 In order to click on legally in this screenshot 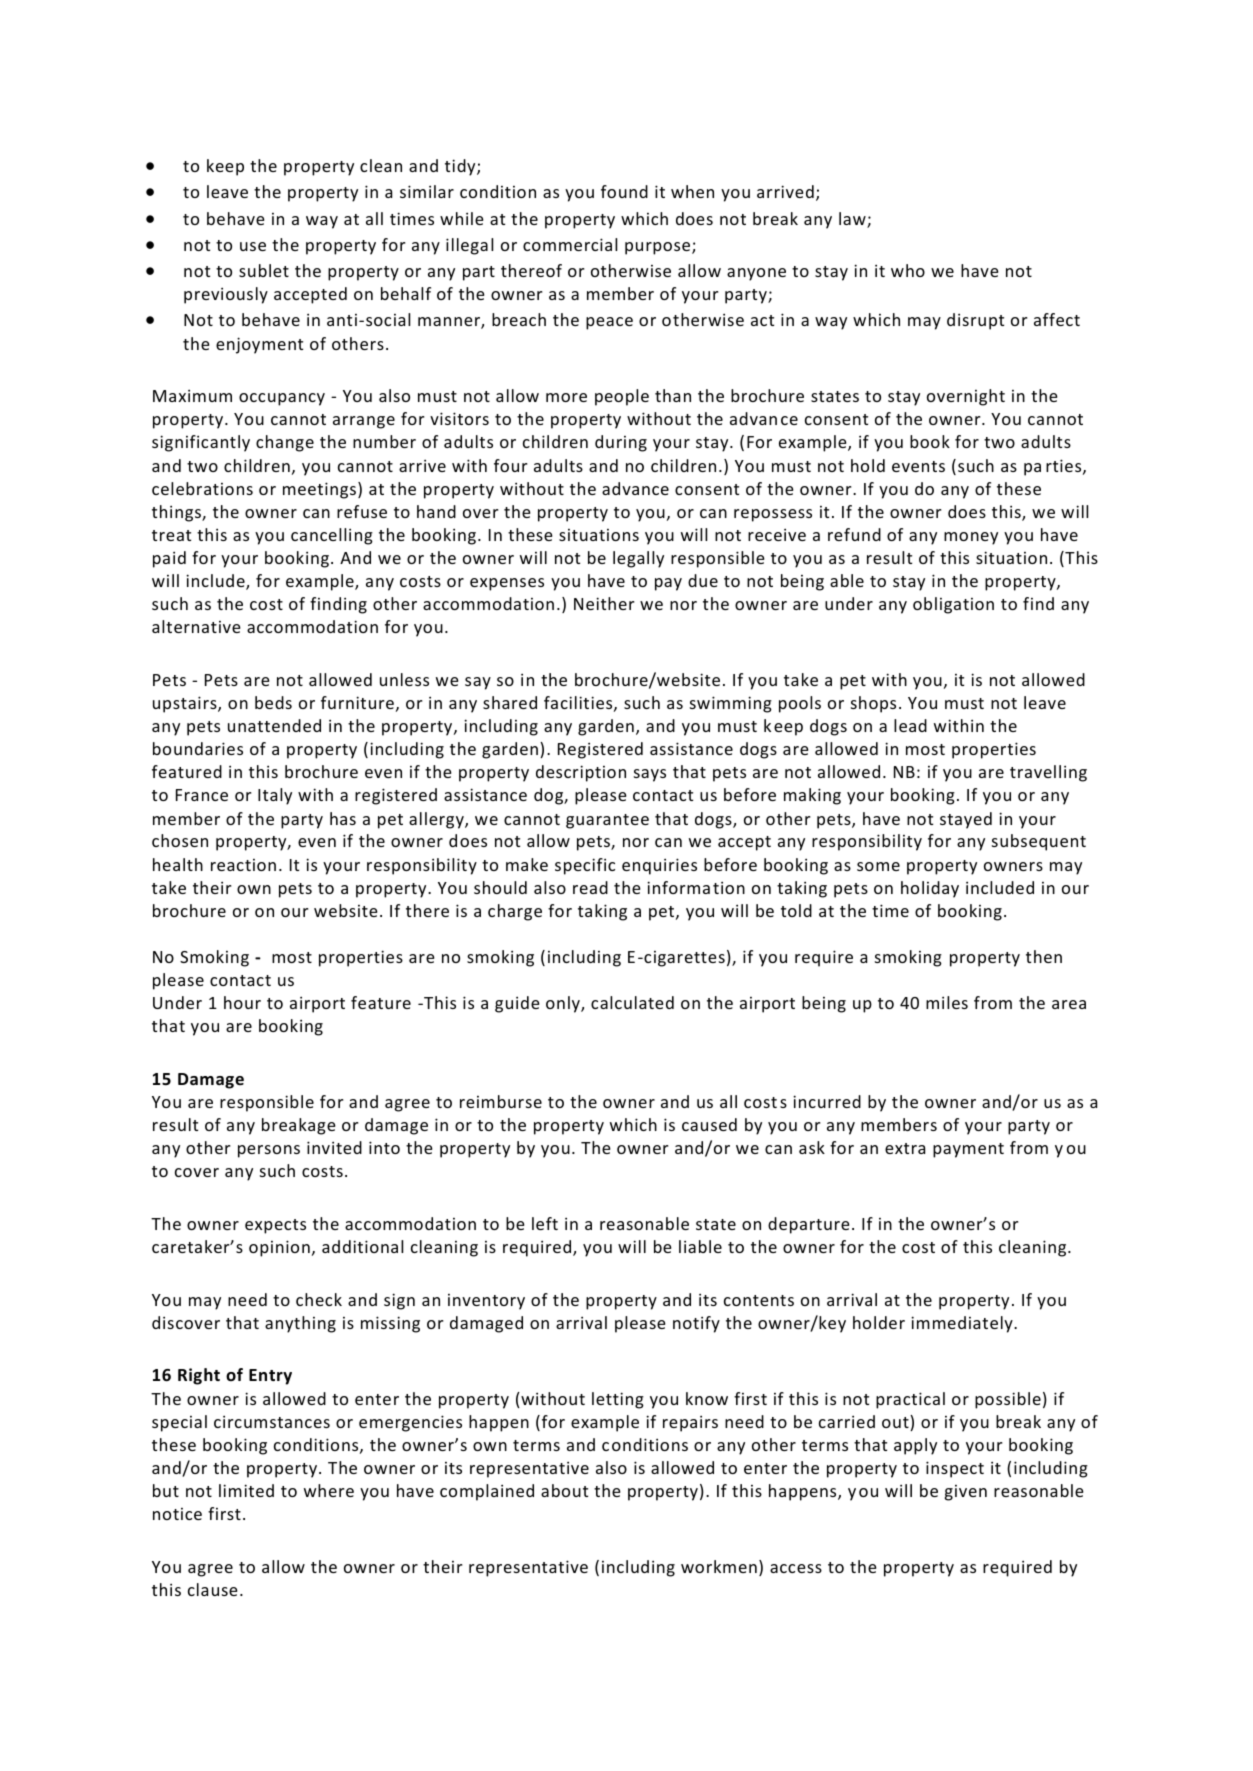, I will do `click(638, 559)`.
